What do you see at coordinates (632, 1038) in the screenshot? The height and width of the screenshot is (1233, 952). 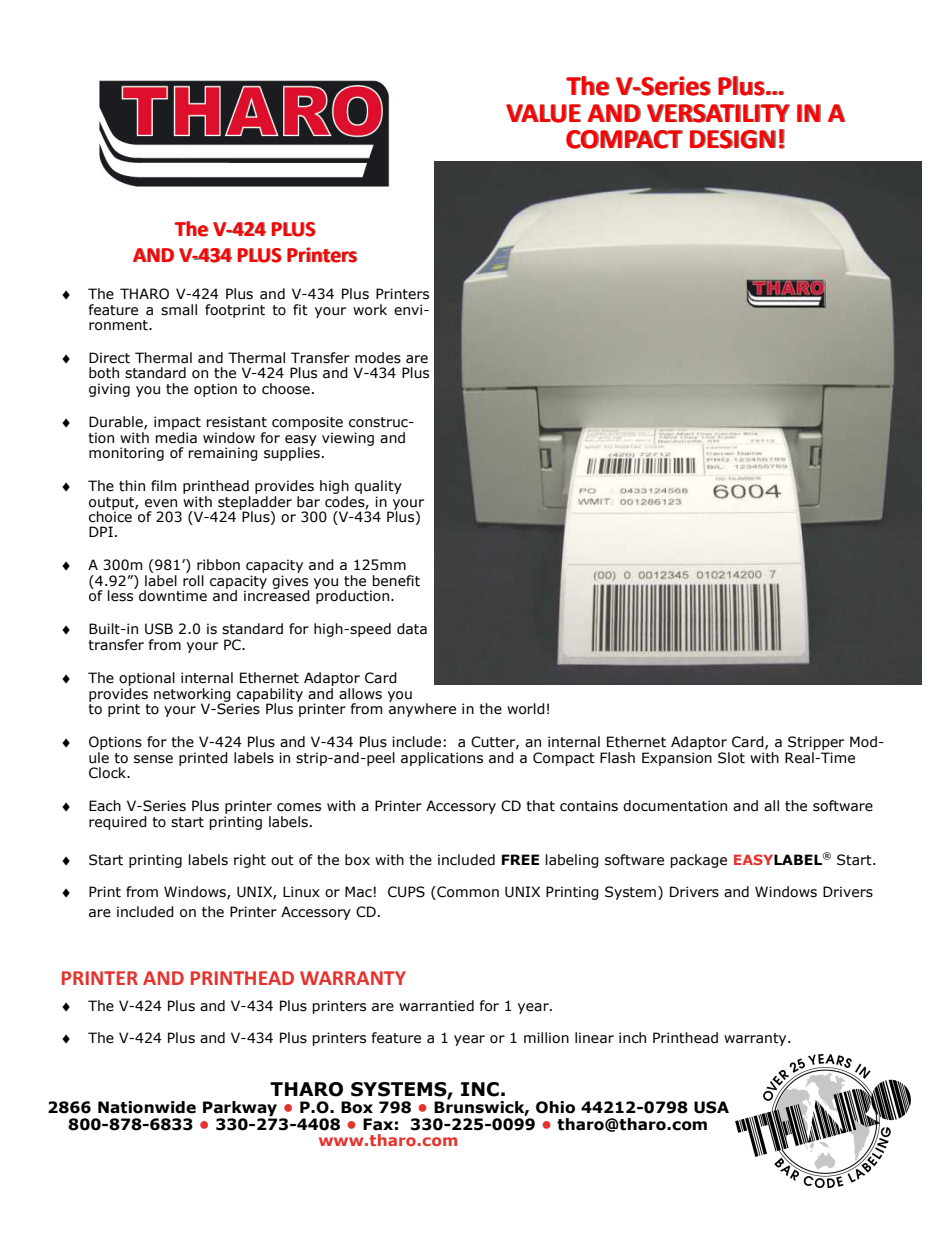 I see `inch` at bounding box center [632, 1038].
